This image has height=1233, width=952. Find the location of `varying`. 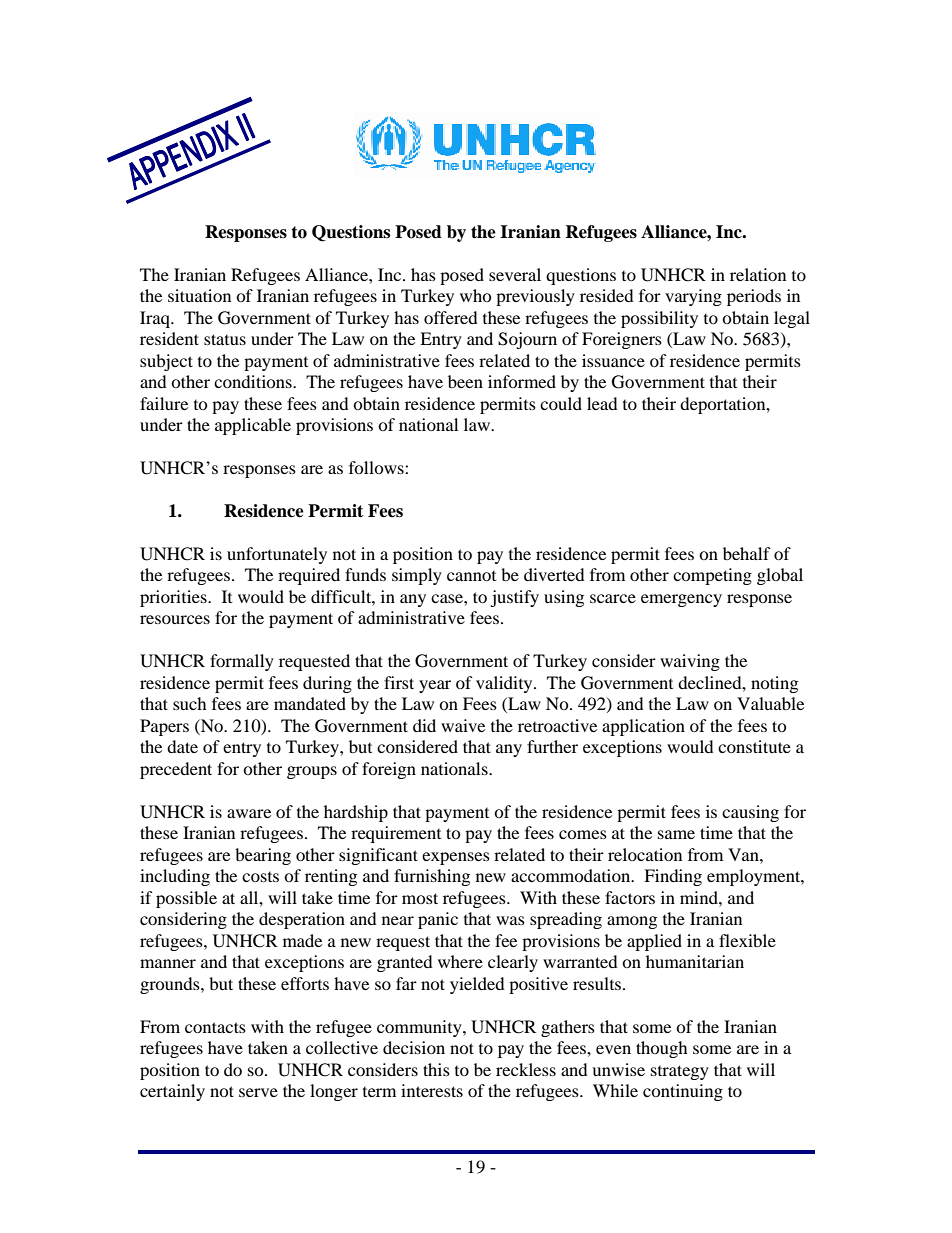

varying is located at coordinates (693, 297).
